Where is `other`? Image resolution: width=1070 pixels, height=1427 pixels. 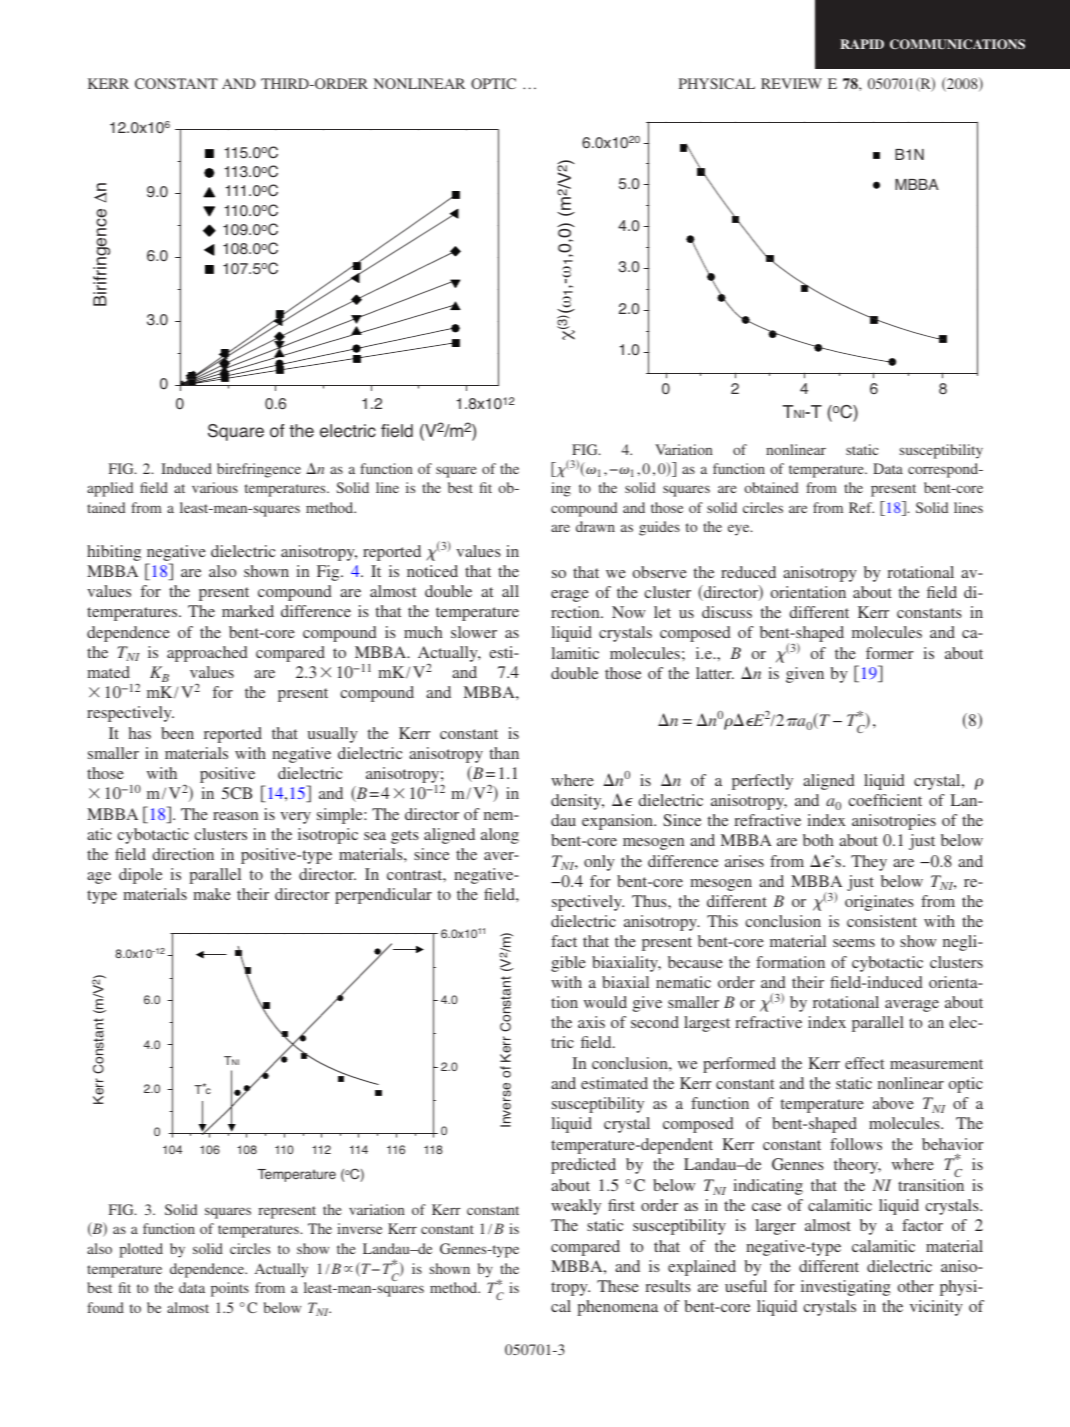 other is located at coordinates (916, 1286).
